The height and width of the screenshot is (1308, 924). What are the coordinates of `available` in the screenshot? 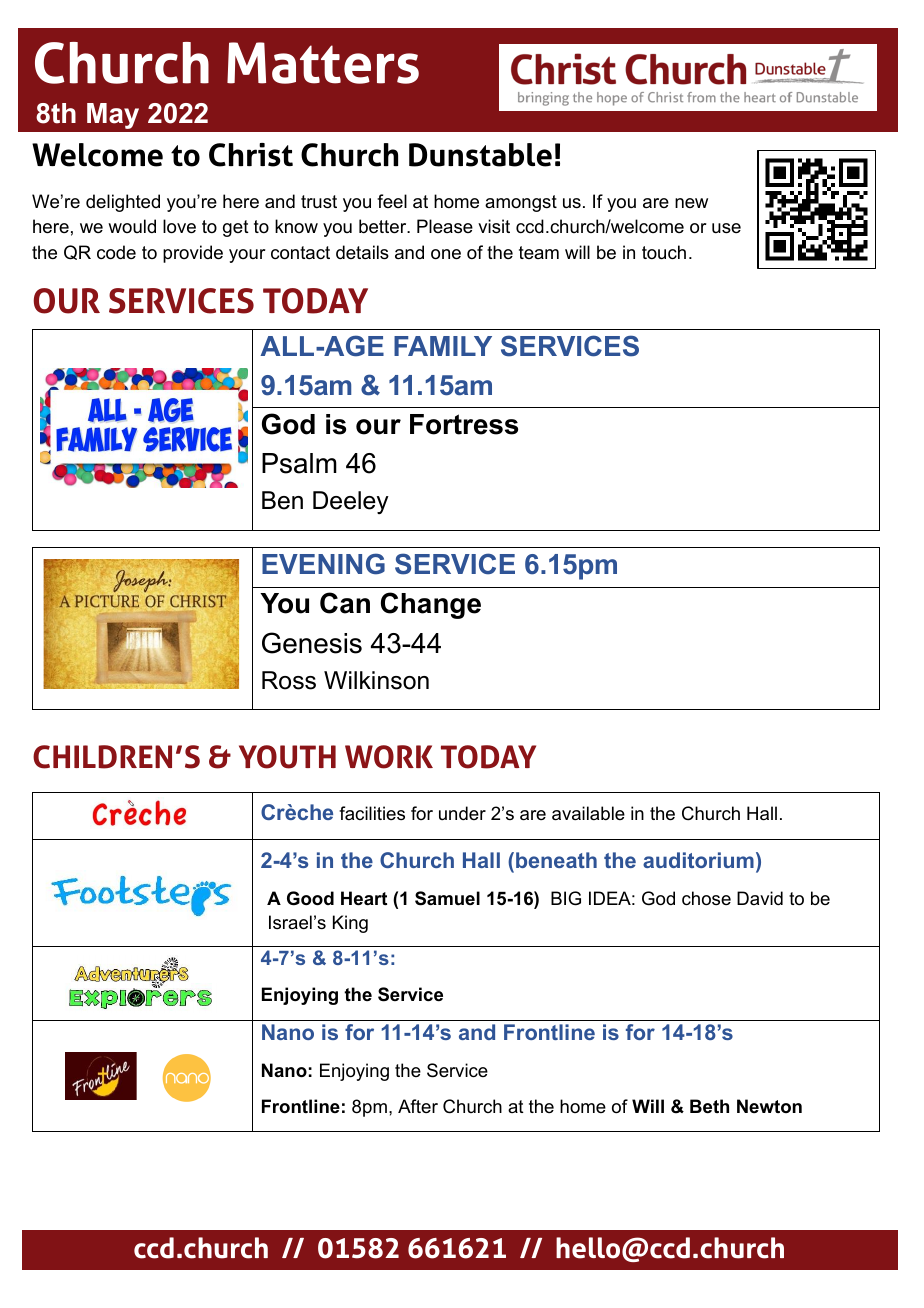 It's located at (588, 813).
